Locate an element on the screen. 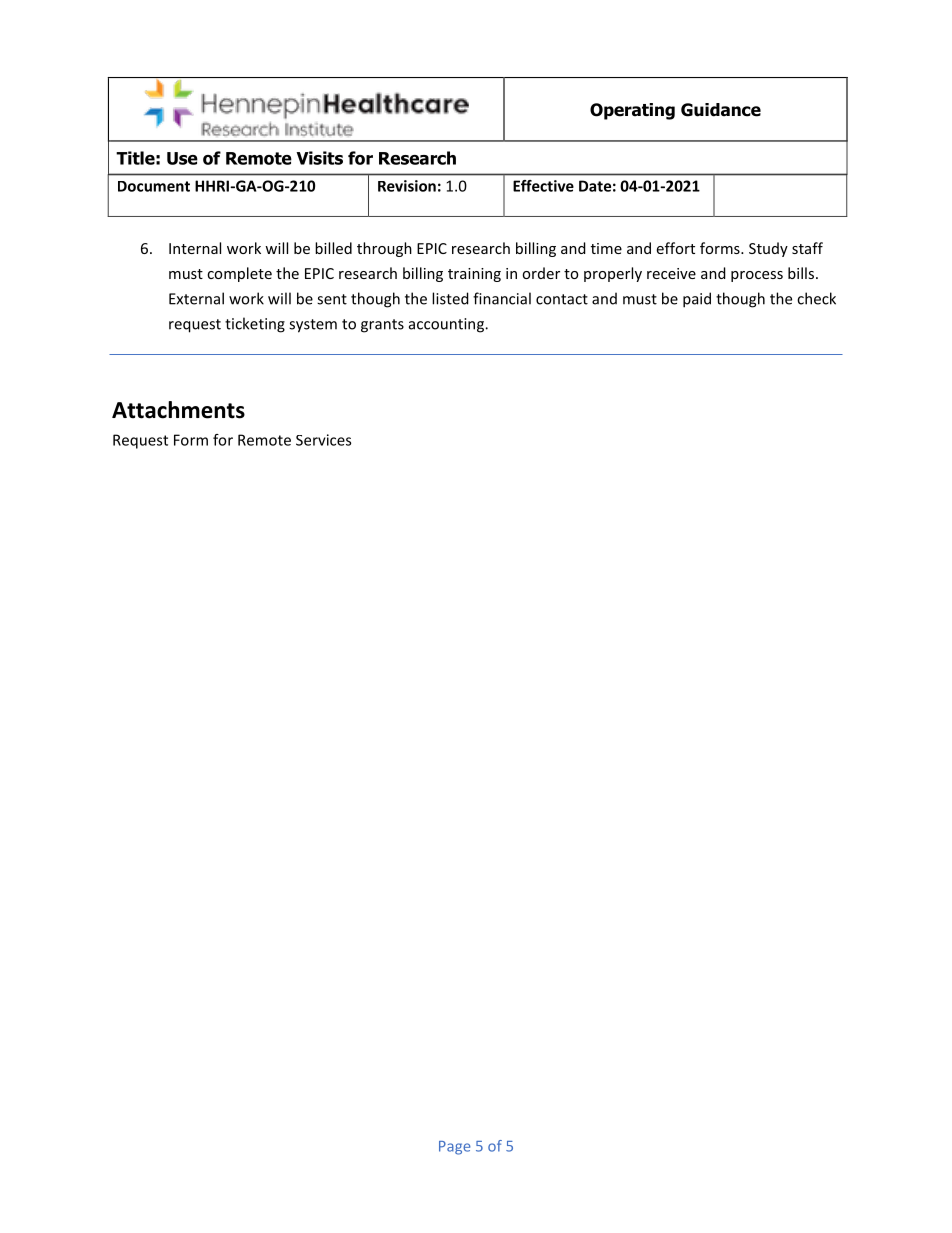 This screenshot has width=952, height=1233. Services is located at coordinates (323, 440).
